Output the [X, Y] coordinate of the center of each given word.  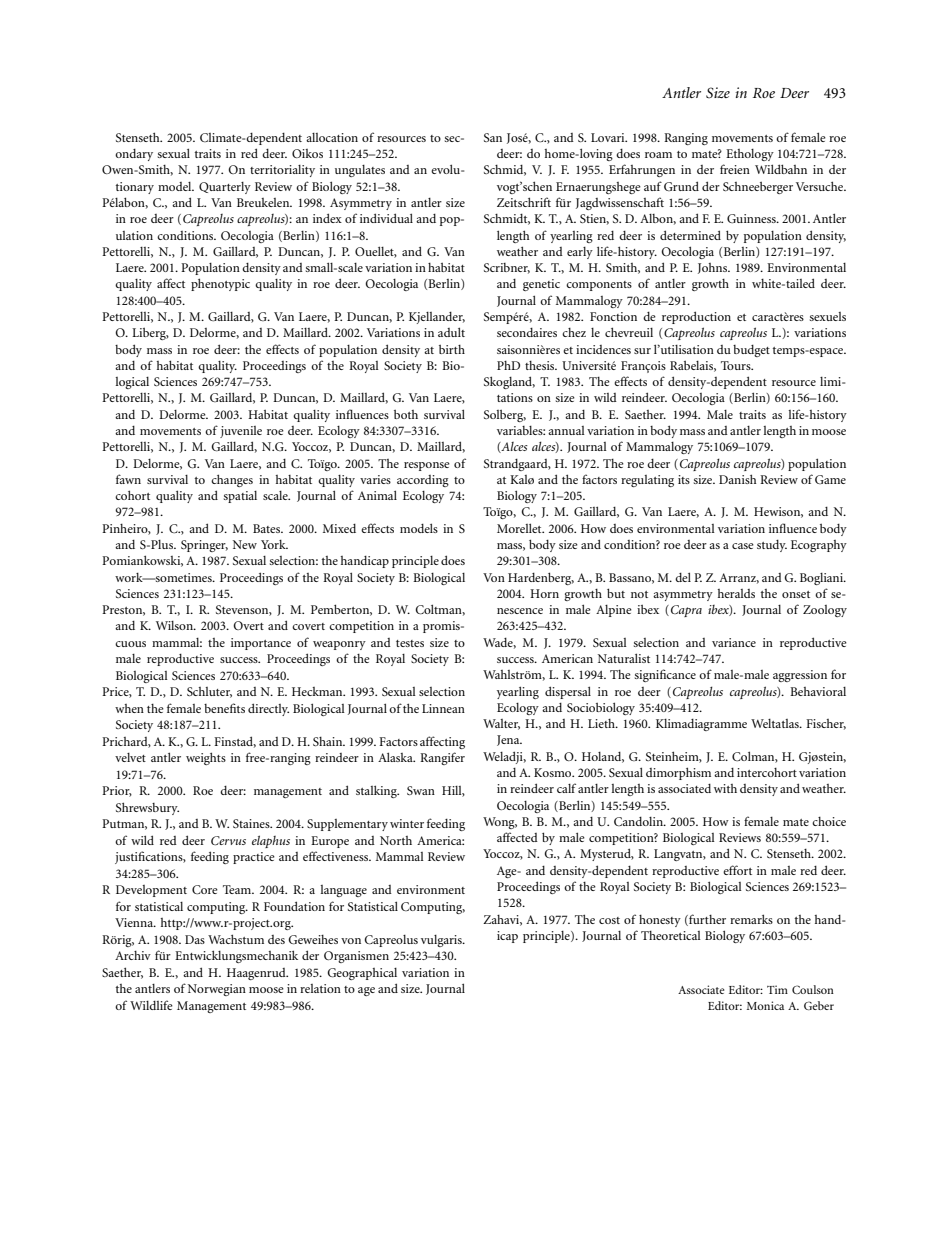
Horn [544, 593]
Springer [204, 546]
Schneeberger [758, 188]
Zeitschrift [524, 202]
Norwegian [217, 990]
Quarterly [225, 188]
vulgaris [442, 941]
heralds [736, 593]
